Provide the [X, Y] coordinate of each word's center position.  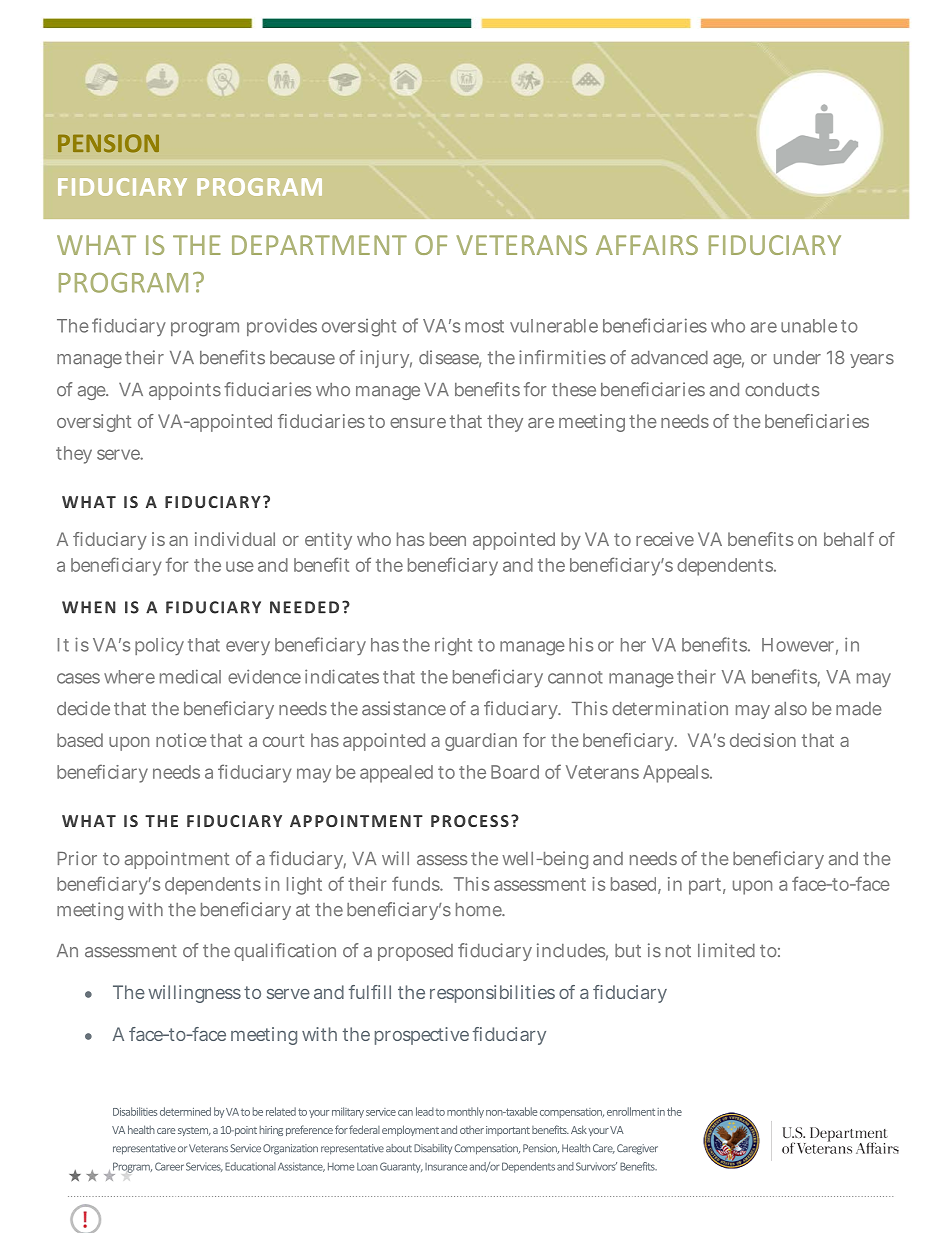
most [484, 326]
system [194, 1131]
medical [190, 676]
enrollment [631, 1111]
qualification [285, 952]
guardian [481, 742]
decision [763, 740]
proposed [415, 952]
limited [726, 950]
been [448, 539]
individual [235, 539]
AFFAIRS [647, 245]
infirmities [562, 357]
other [472, 1130]
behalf [849, 539]
